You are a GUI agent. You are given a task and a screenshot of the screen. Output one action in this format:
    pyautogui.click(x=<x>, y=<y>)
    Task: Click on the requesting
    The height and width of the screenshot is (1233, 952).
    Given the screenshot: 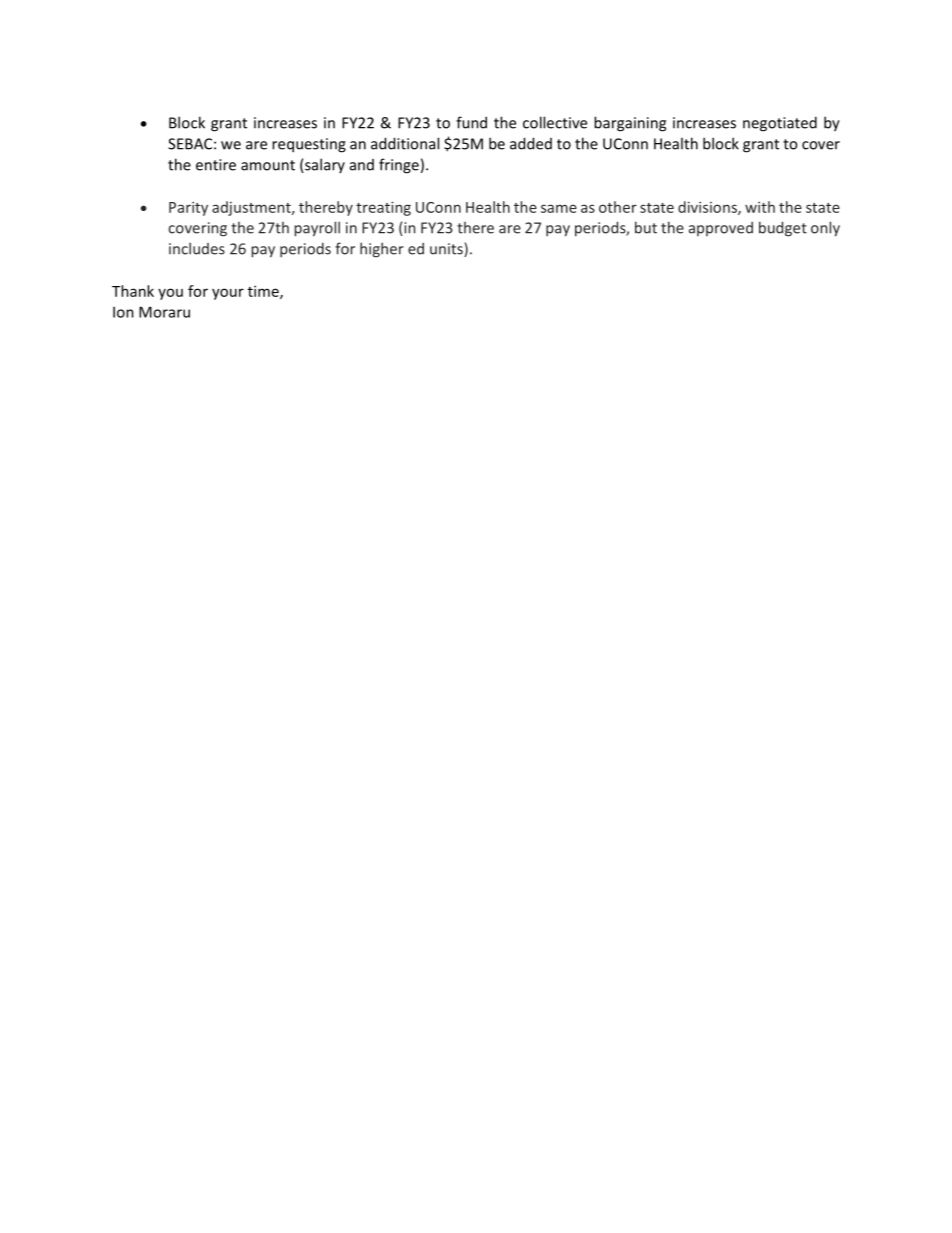 What is the action you would take?
    pyautogui.click(x=309, y=145)
